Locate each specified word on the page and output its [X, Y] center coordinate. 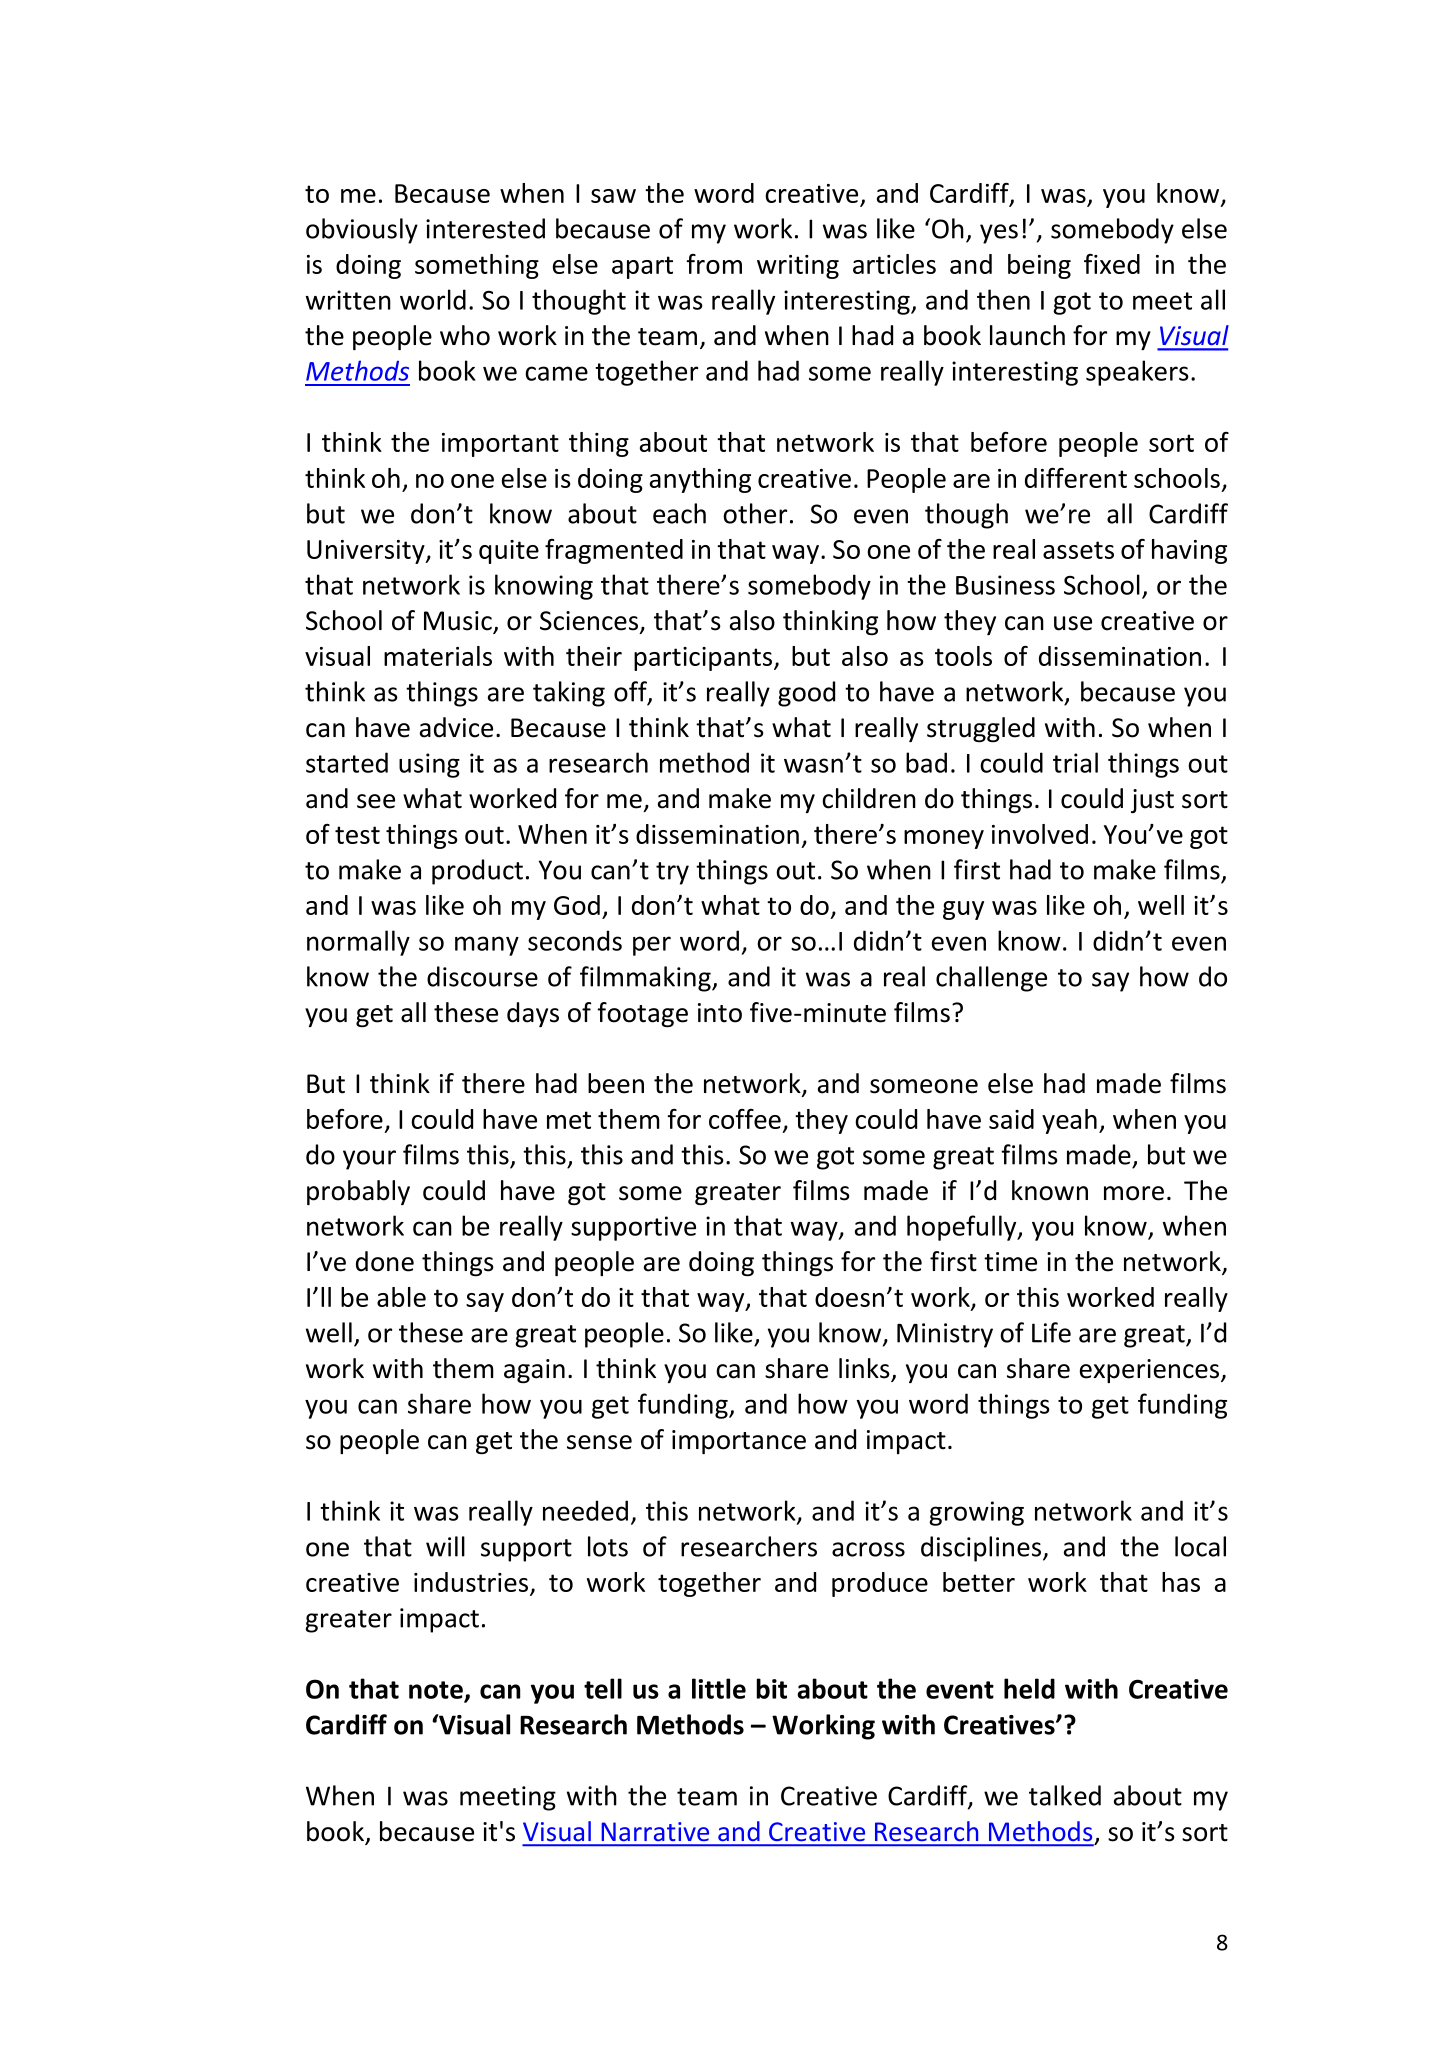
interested [485, 228]
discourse [482, 976]
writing [798, 267]
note [436, 1690]
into [720, 1013]
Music [459, 622]
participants [704, 659]
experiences [1151, 1371]
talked [1065, 1795]
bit [771, 1688]
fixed [1112, 264]
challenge [991, 979]
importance [739, 1442]
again [534, 1371]
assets [1078, 550]
